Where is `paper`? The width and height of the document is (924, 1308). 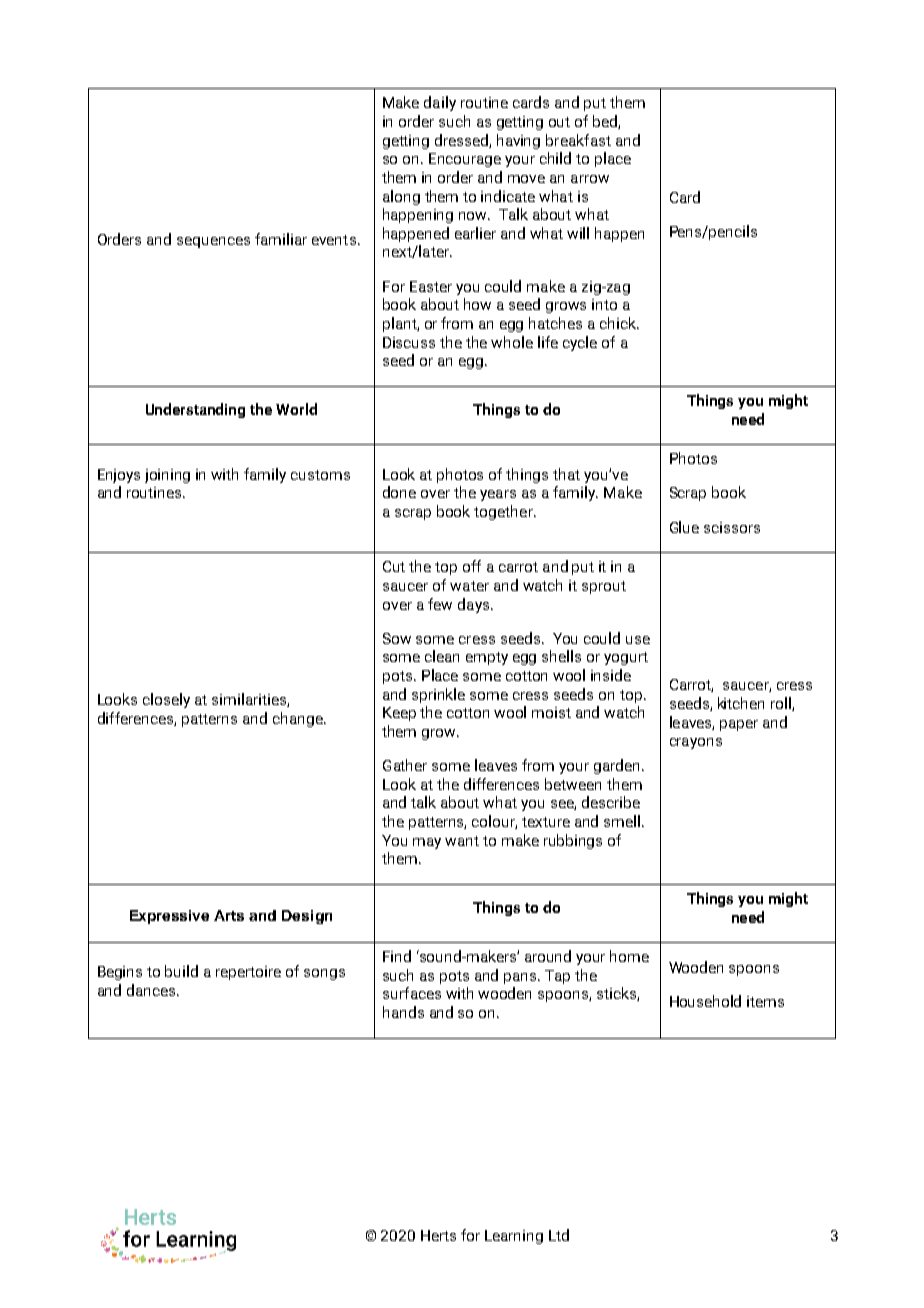 paper is located at coordinates (739, 725).
